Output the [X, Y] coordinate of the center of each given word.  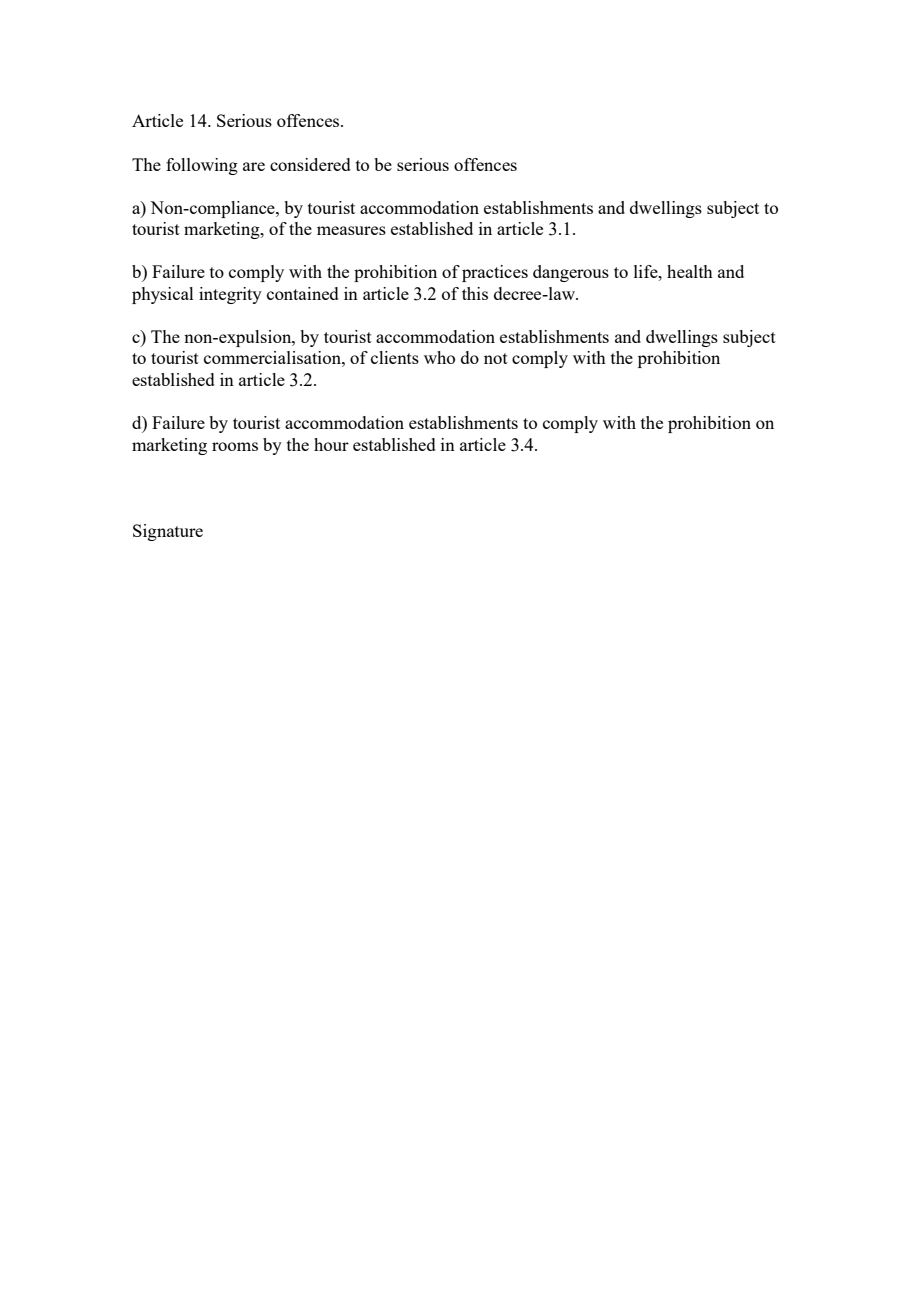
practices [495, 273]
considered [310, 164]
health [690, 271]
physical [163, 295]
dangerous [571, 273]
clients [395, 357]
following [202, 166]
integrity [230, 295]
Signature [168, 532]
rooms [235, 446]
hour [331, 444]
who [439, 357]
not [496, 358]
